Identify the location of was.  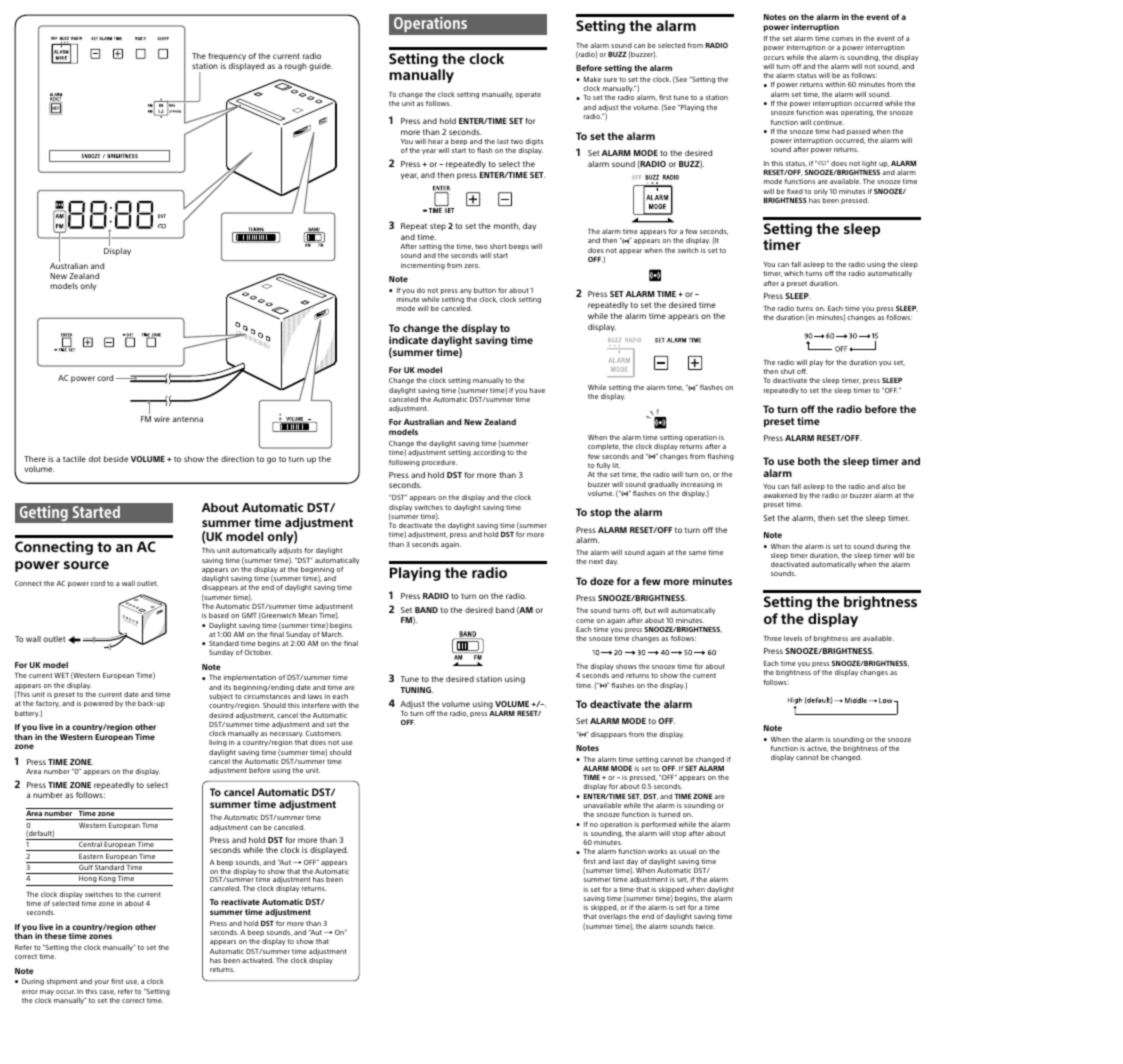
(832, 113).
